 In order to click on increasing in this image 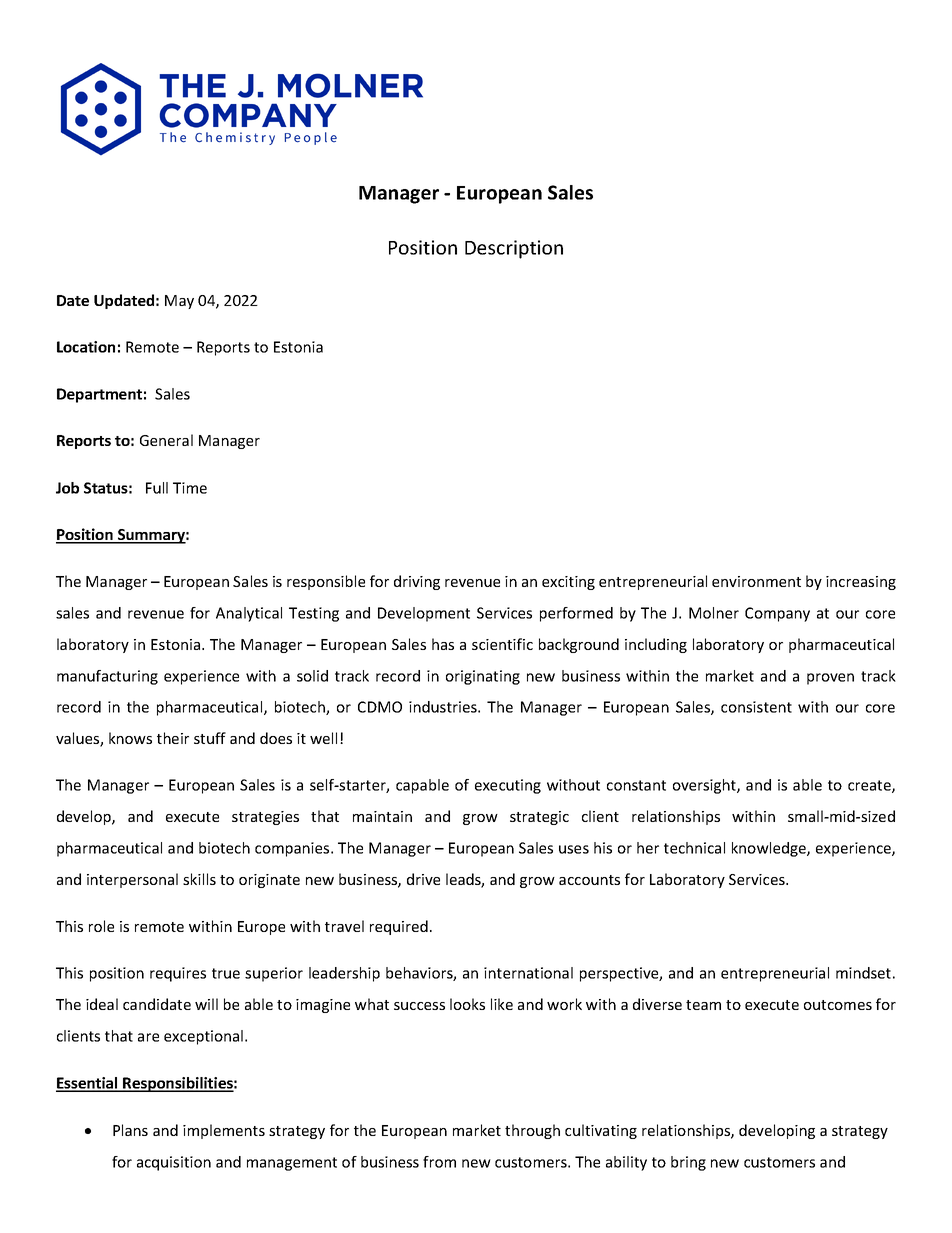, I will do `click(861, 583)`.
